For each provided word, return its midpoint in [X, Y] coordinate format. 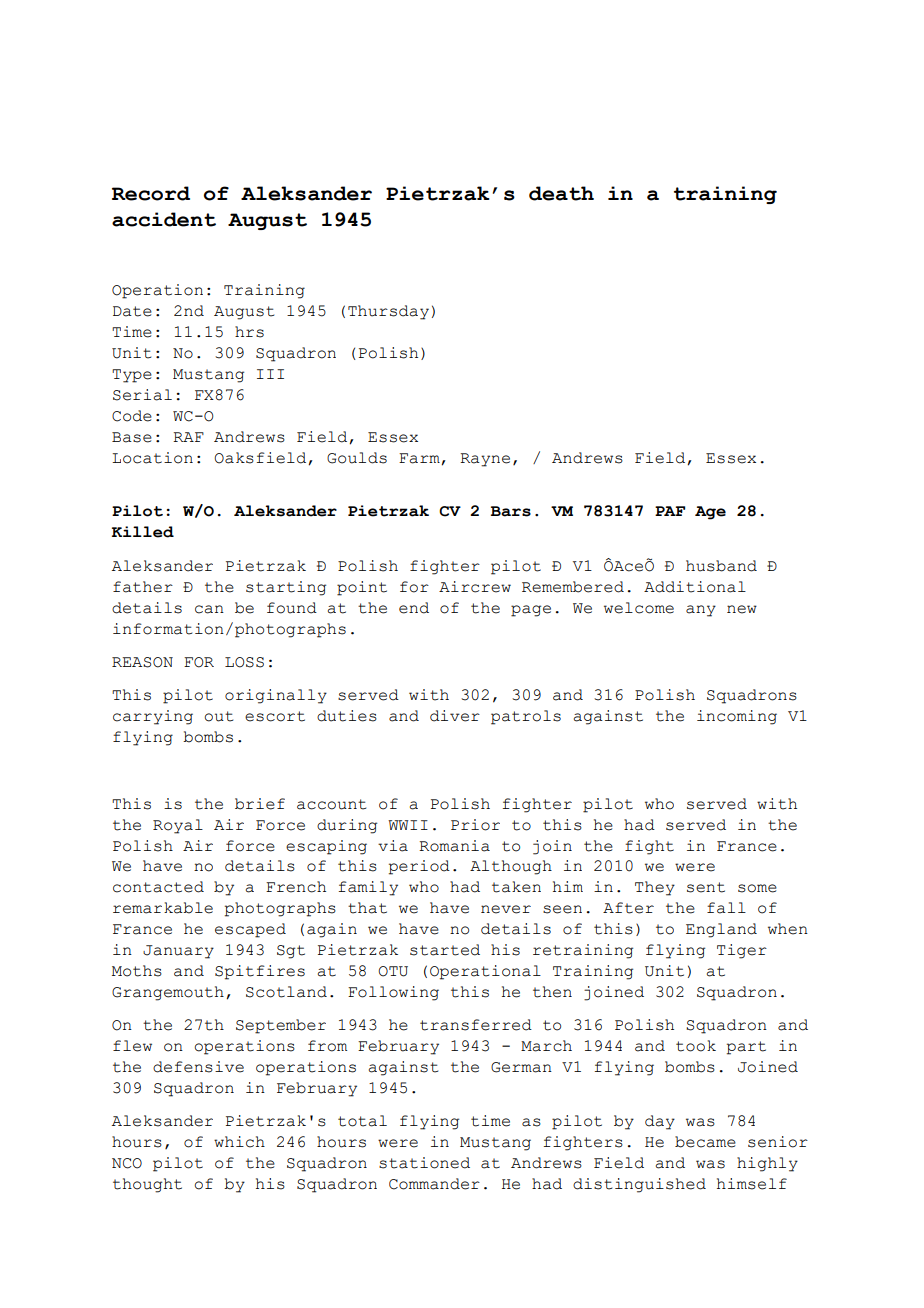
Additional [695, 587]
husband [721, 566]
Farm [419, 458]
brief [260, 804]
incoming [737, 717]
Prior [475, 825]
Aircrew [475, 587]
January [178, 952]
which [239, 1142]
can [209, 609]
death [561, 193]
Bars [511, 511]
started [445, 950]
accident [164, 219]
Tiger [742, 951]
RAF [188, 437]
